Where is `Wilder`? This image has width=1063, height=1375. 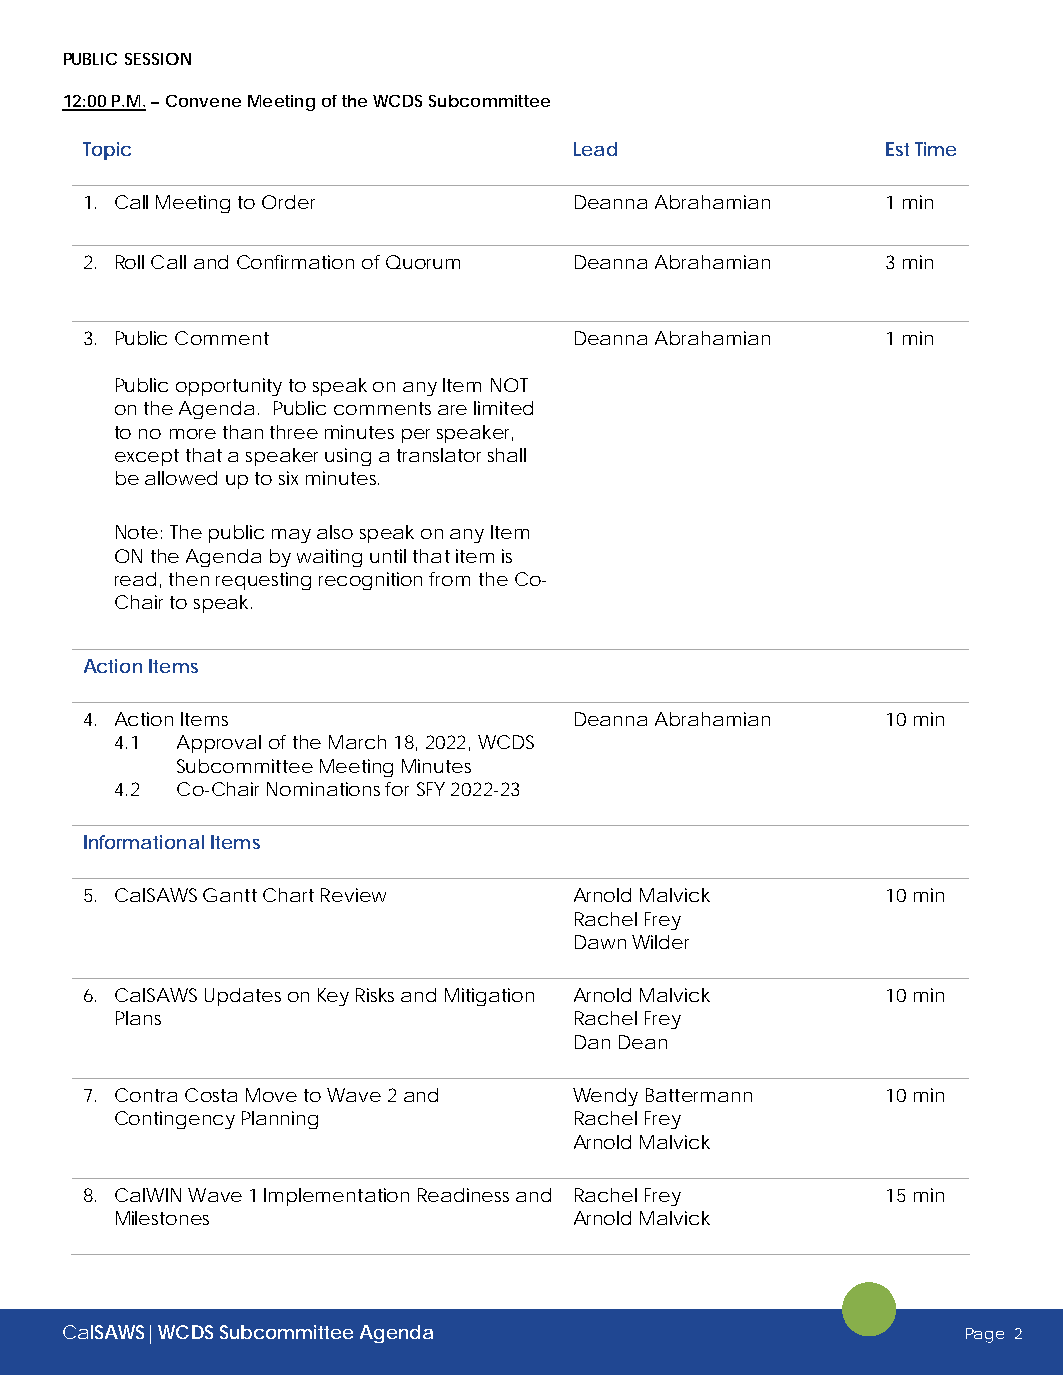
Wilder is located at coordinates (660, 942).
